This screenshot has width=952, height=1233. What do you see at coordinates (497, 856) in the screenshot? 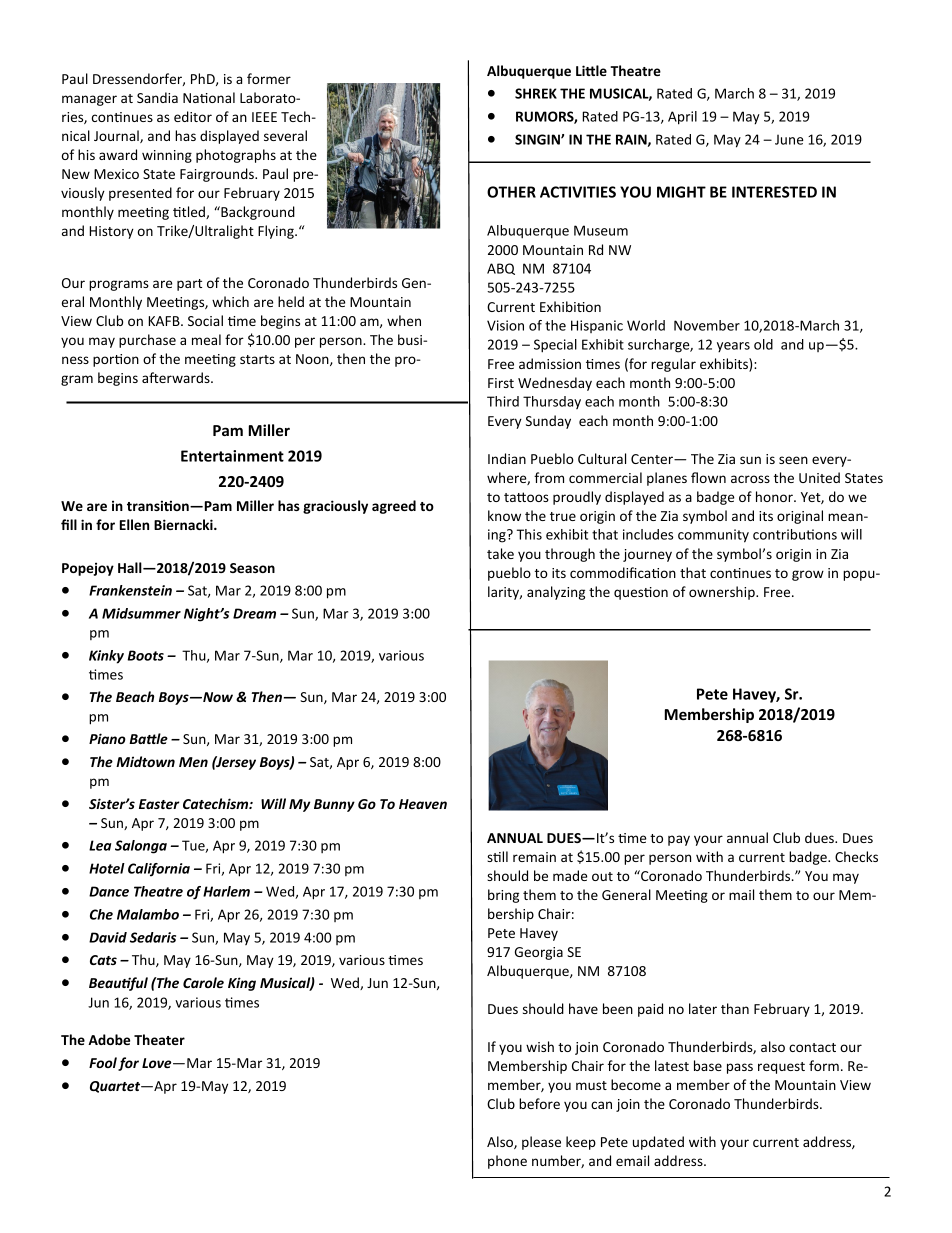
I see `still` at bounding box center [497, 856].
